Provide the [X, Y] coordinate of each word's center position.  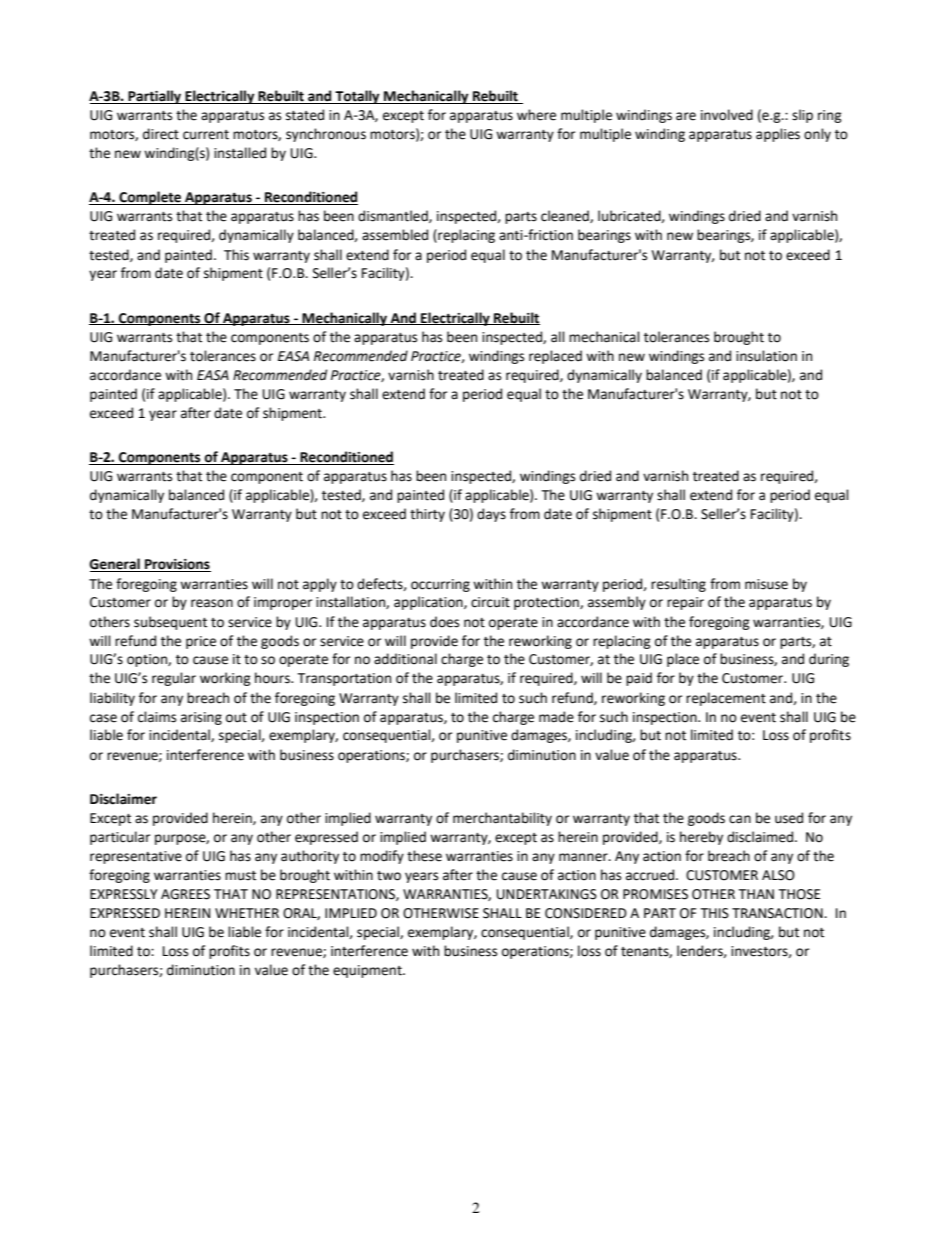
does [444, 622]
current [206, 135]
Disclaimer [123, 799]
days [491, 515]
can [740, 819]
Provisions [177, 565]
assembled [395, 235]
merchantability [502, 819]
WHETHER [247, 913]
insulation [766, 356]
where [536, 115]
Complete [150, 198]
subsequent [170, 623]
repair [685, 603]
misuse [766, 584]
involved [727, 115]
